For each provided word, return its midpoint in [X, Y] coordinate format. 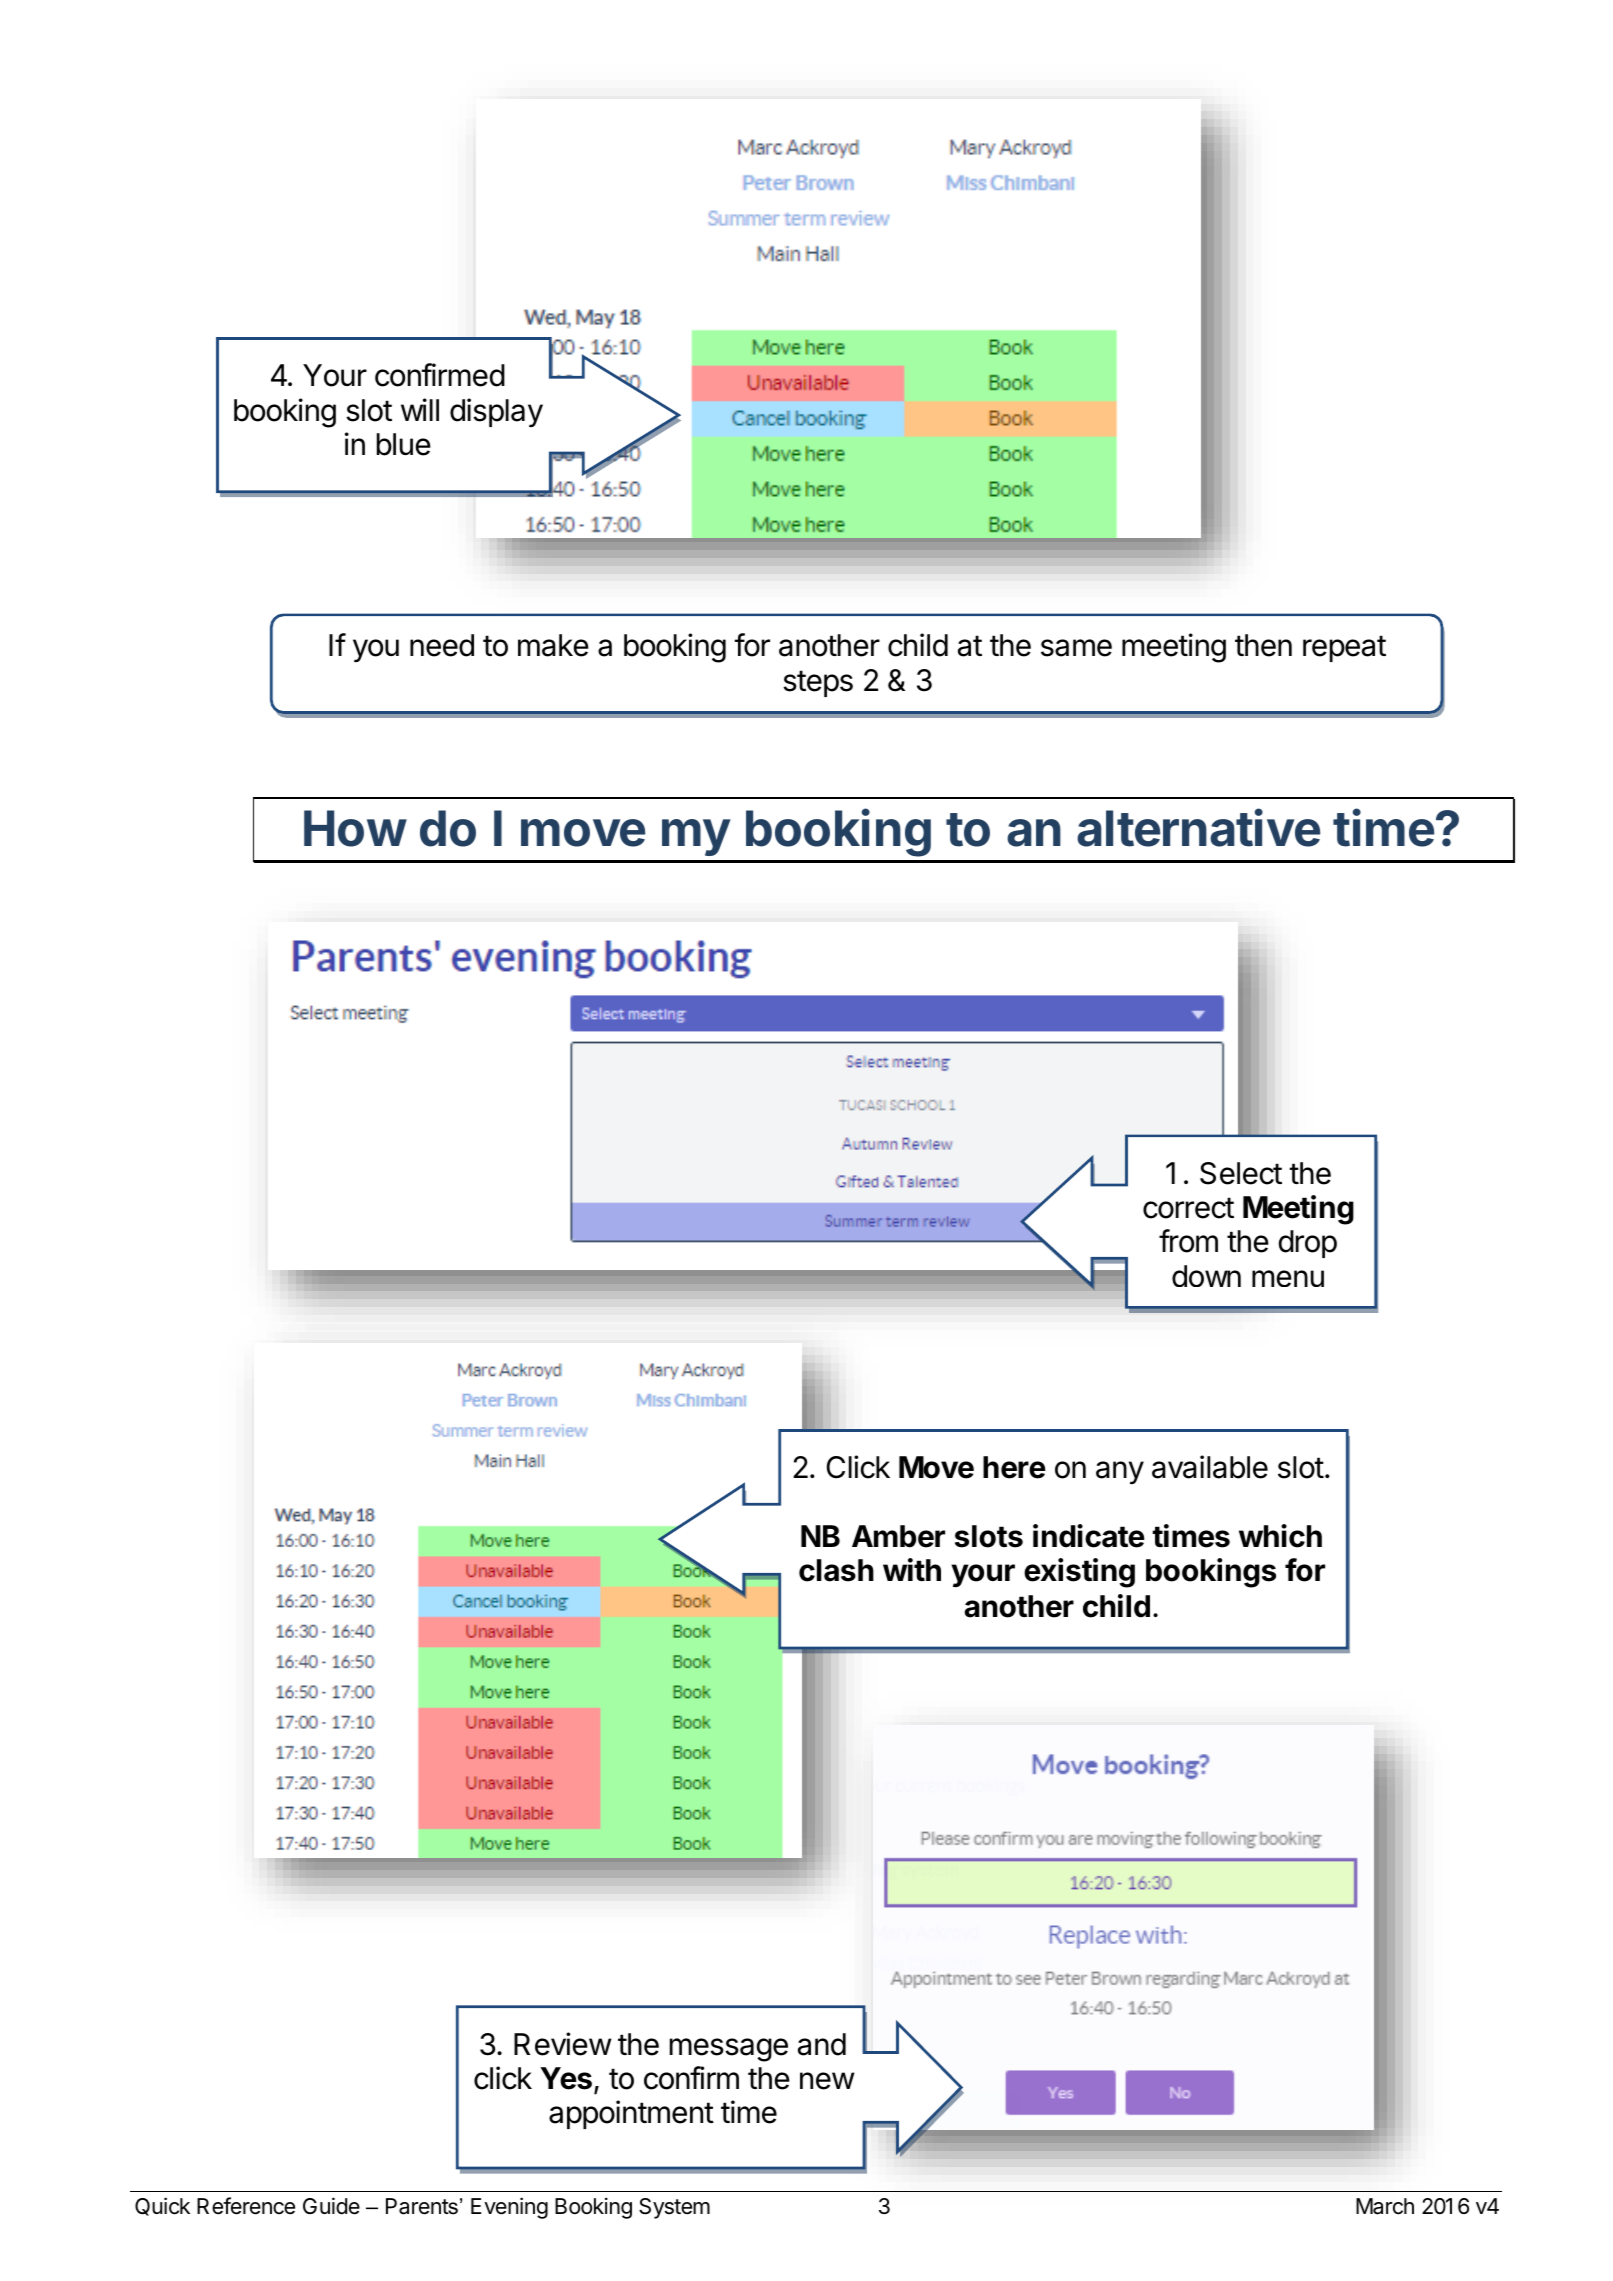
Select [1241, 1173]
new [827, 2081]
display [496, 412]
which [1280, 1536]
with [912, 1569]
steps [818, 683]
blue [404, 444]
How [355, 828]
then [1263, 645]
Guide [331, 2206]
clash [836, 1570]
